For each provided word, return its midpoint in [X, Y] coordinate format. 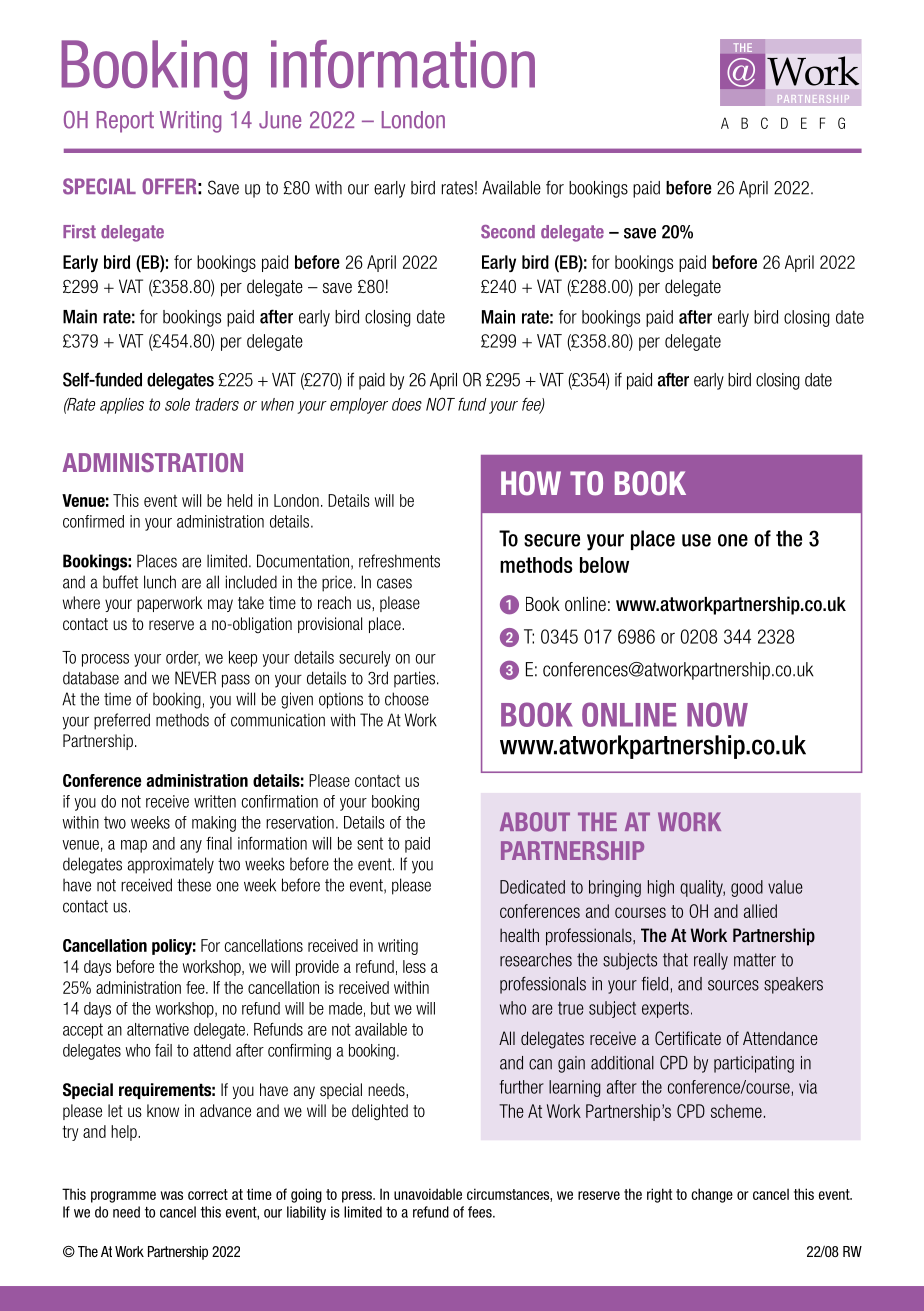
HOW [531, 483]
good [747, 888]
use [696, 540]
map [134, 846]
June [280, 120]
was [172, 1195]
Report [125, 122]
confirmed [93, 521]
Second [508, 232]
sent [370, 843]
